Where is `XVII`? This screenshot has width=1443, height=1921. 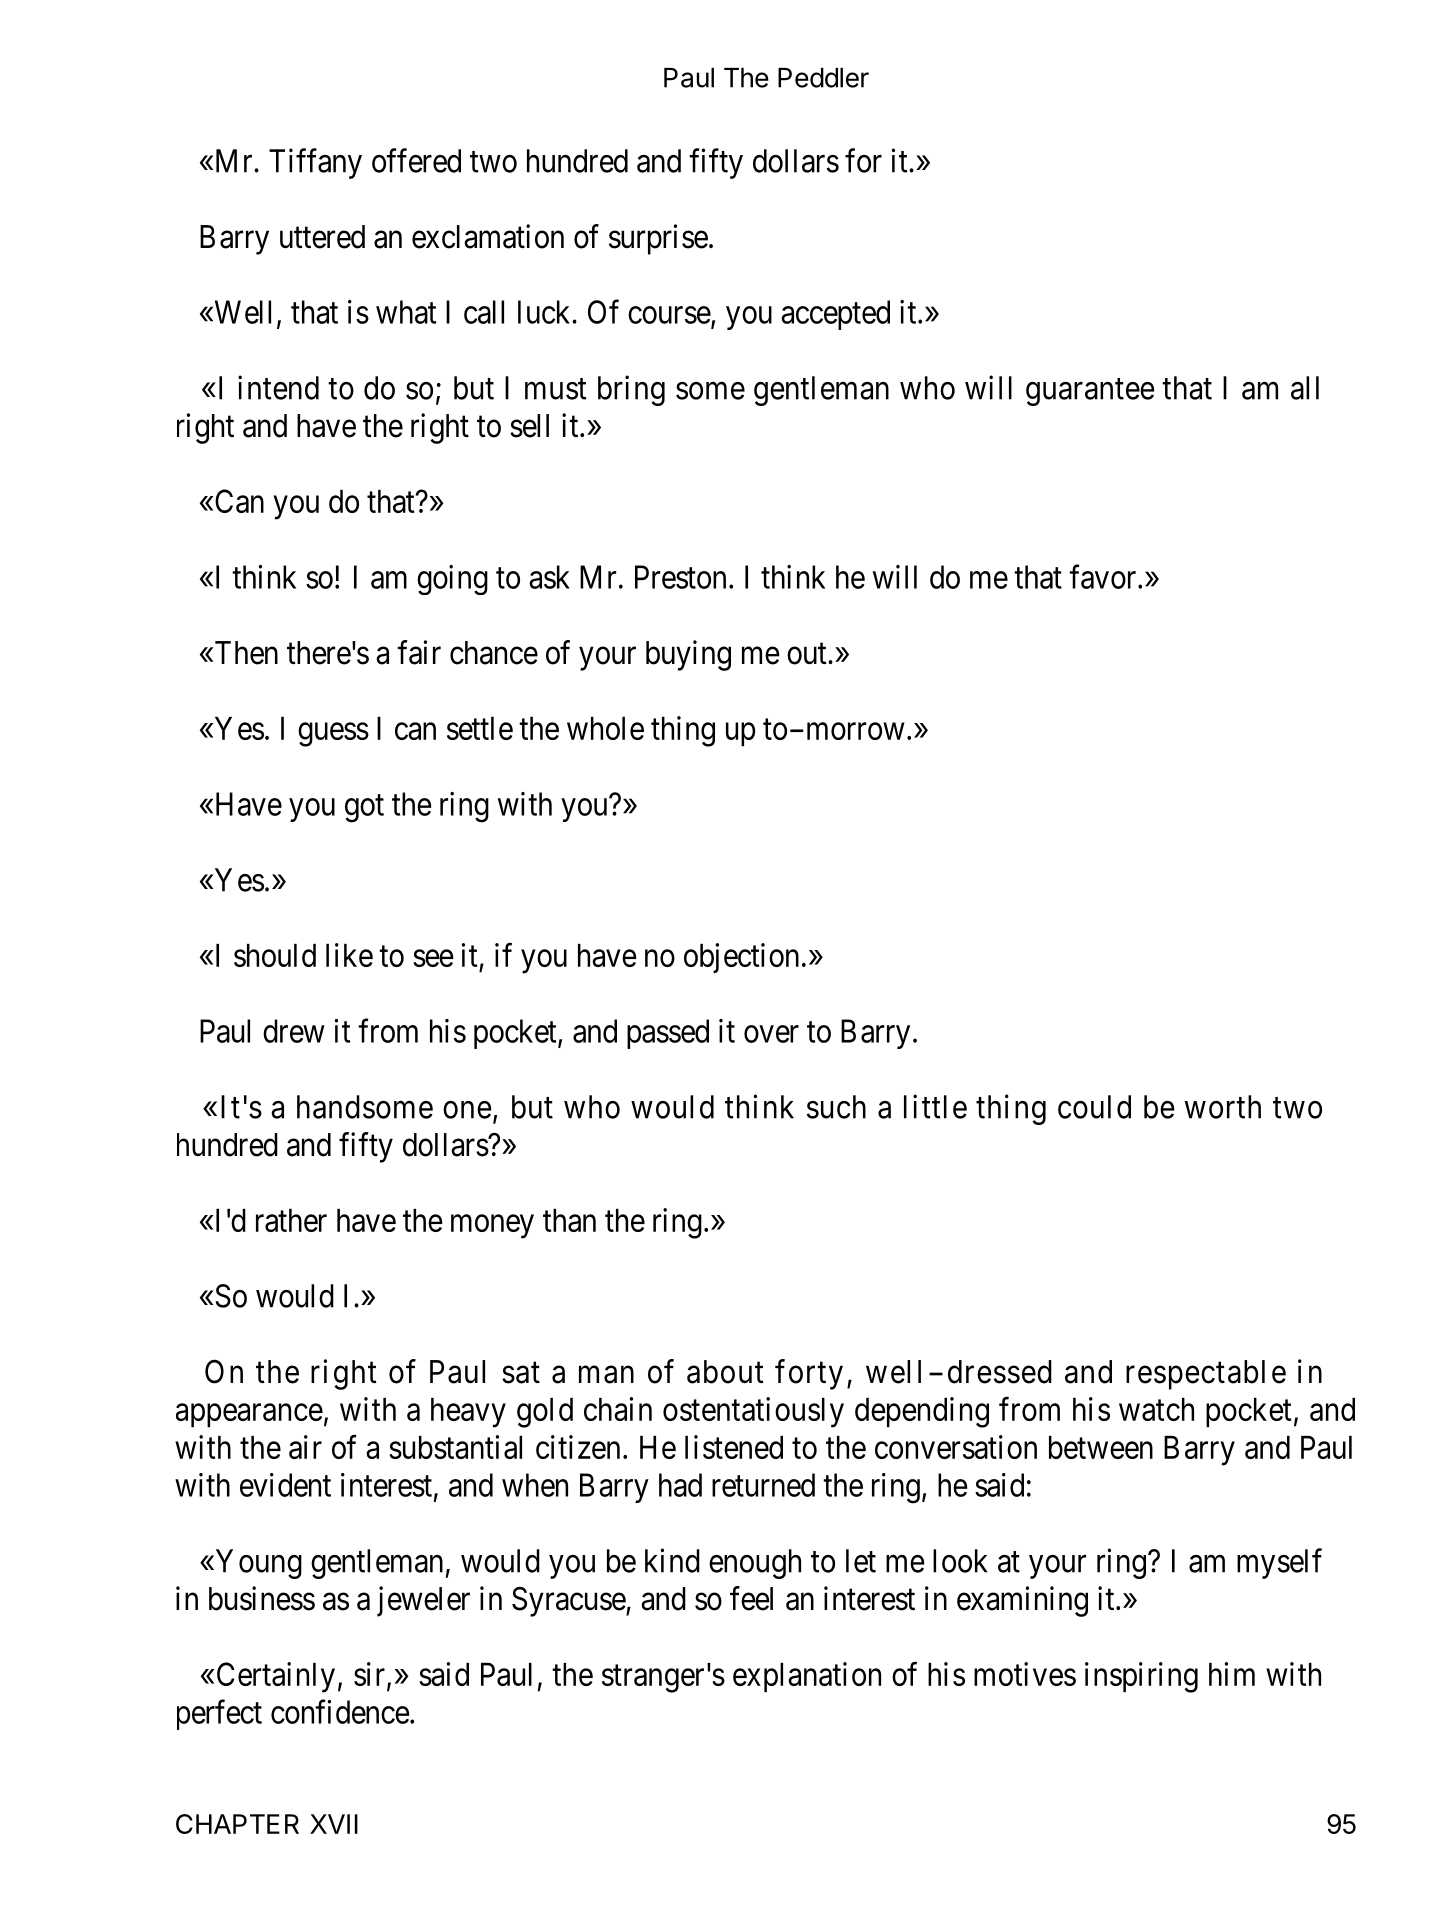
XVII is located at coordinates (334, 1824).
